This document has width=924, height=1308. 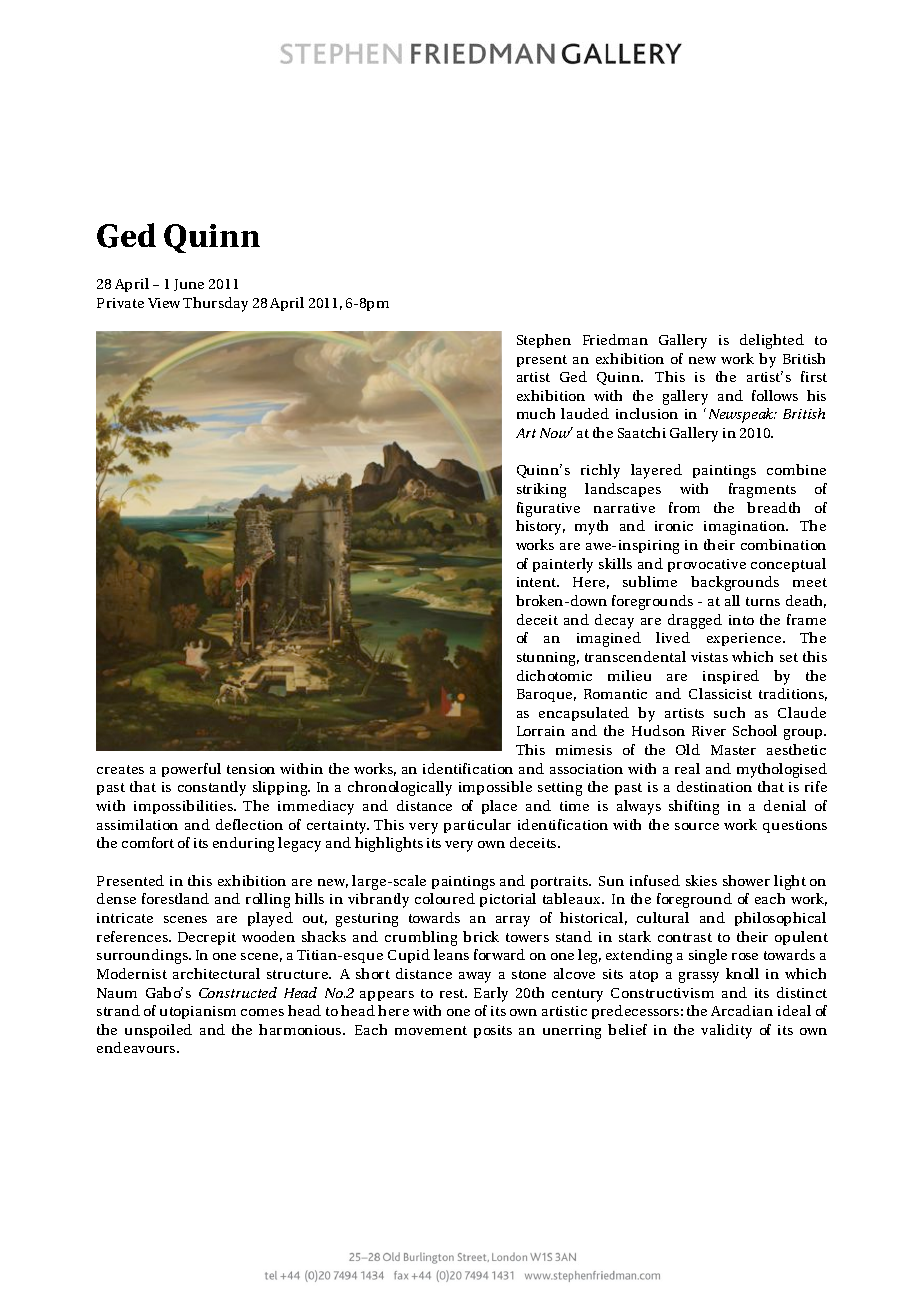 I want to click on movement, so click(x=431, y=1030).
